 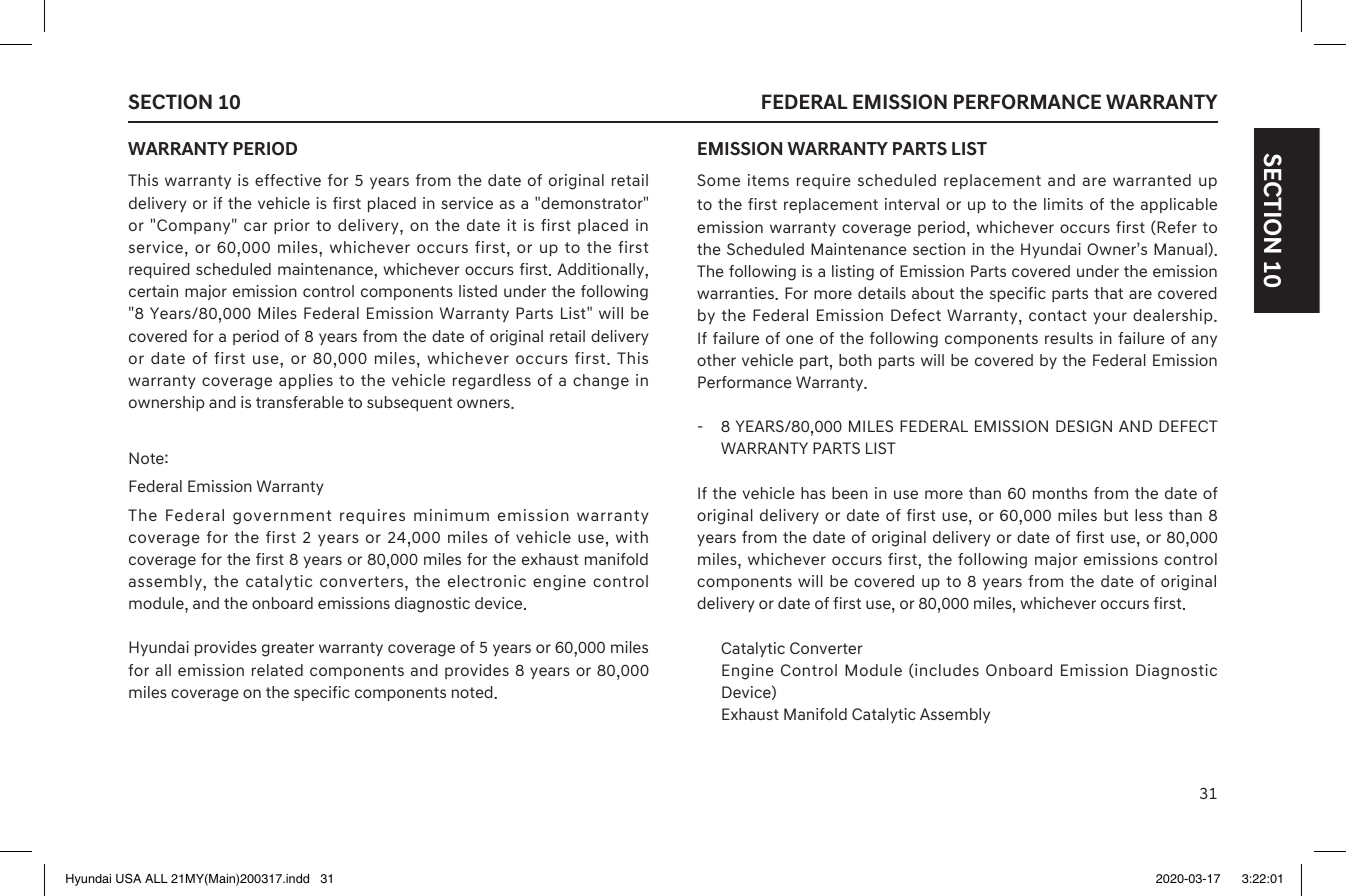 What do you see at coordinates (282, 517) in the screenshot?
I see `government` at bounding box center [282, 517].
